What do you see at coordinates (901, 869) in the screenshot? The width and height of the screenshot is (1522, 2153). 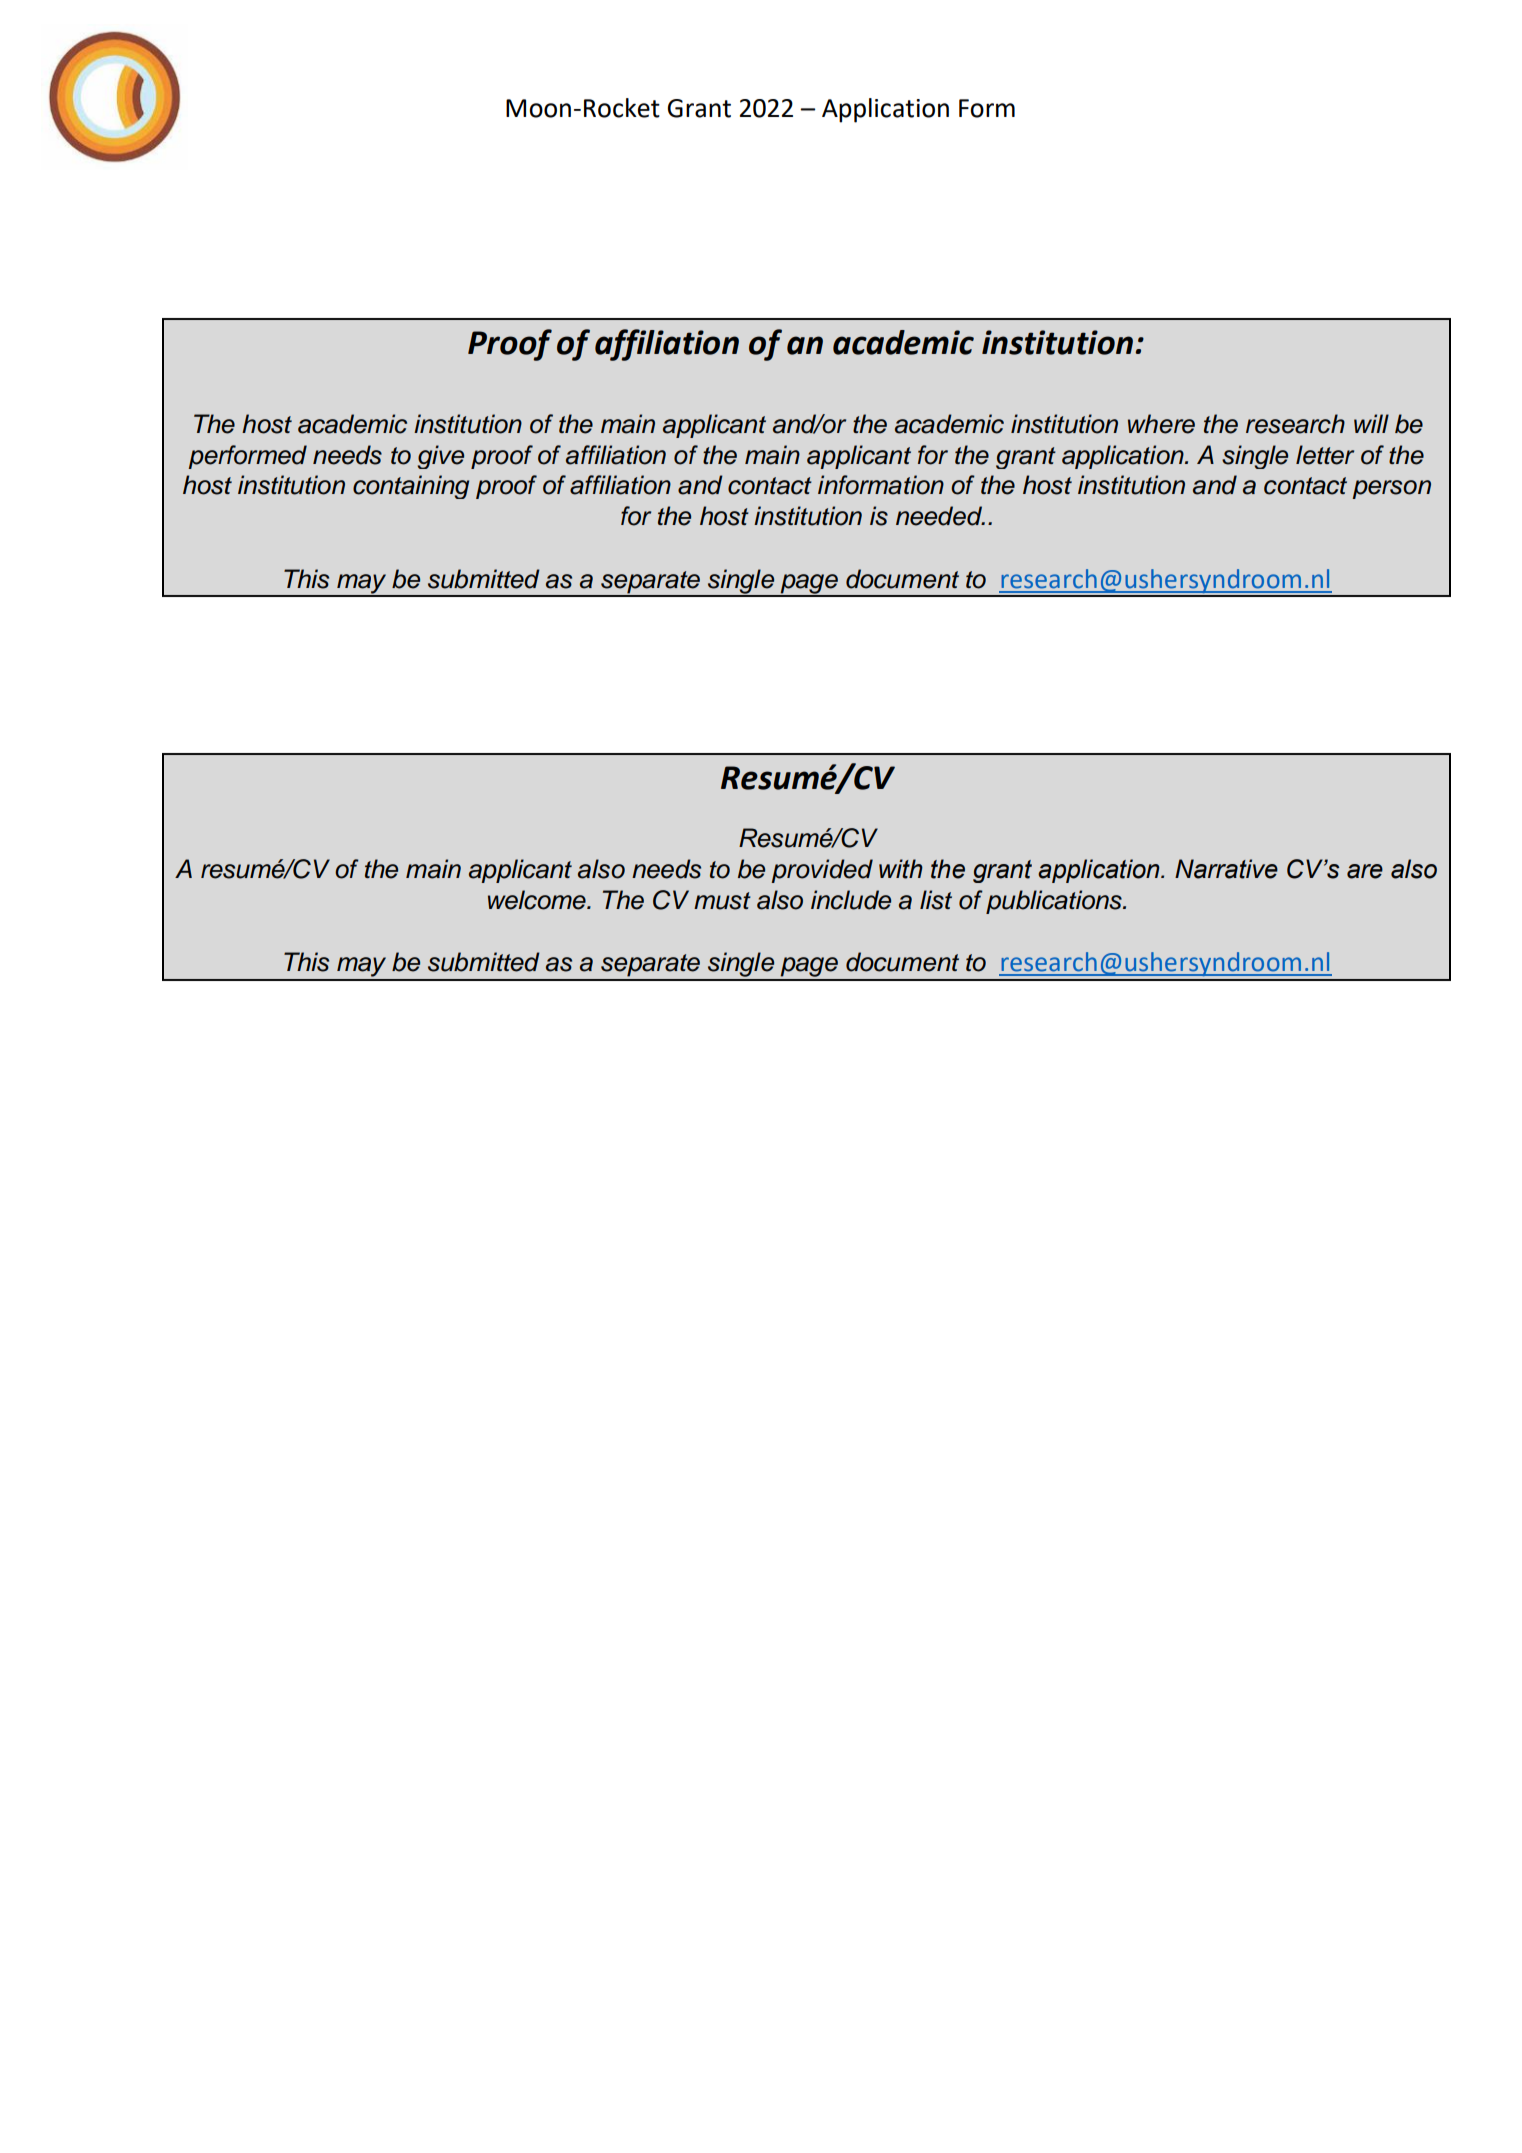 I see `with` at bounding box center [901, 869].
